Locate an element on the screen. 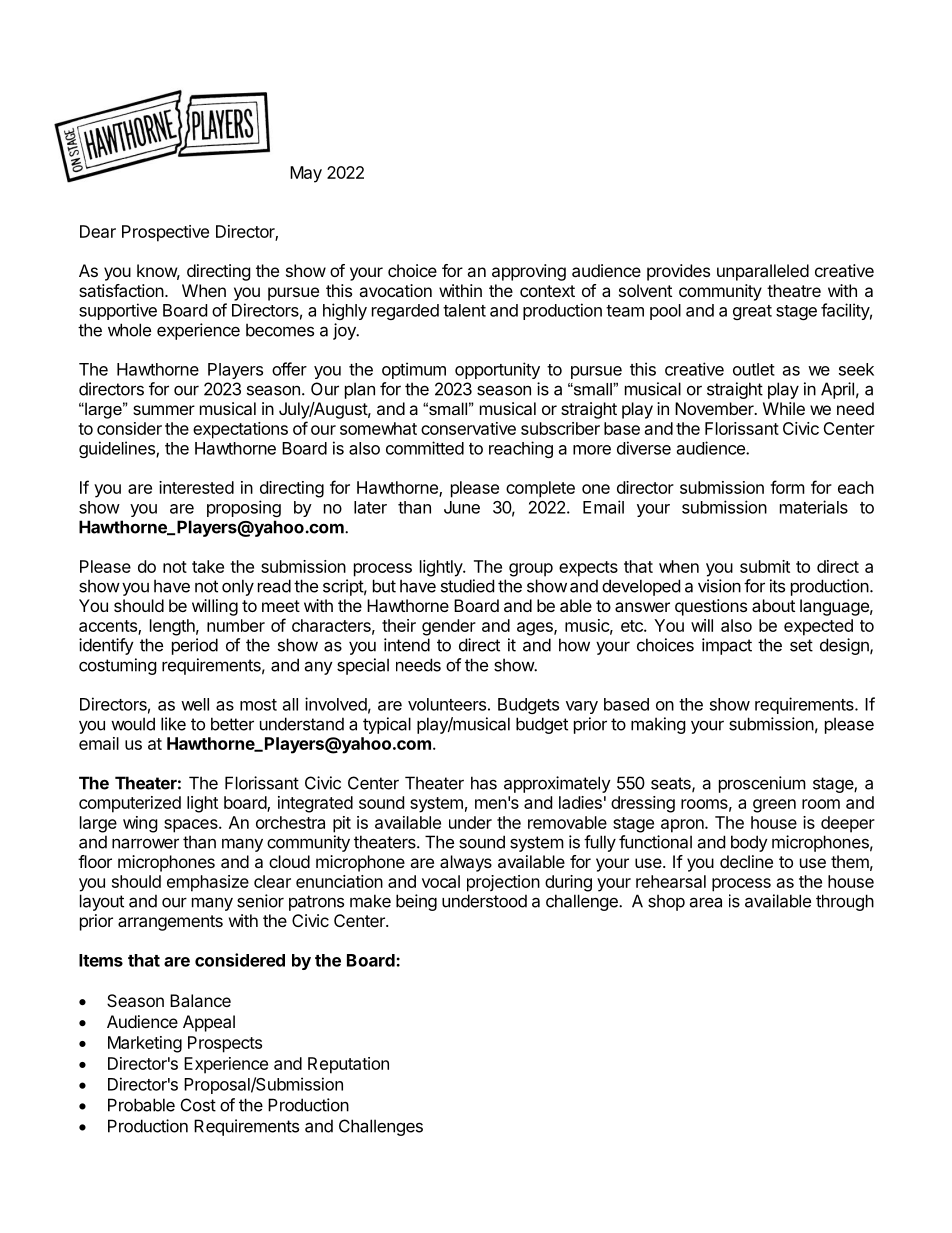 The image size is (952, 1233). Appeal is located at coordinates (209, 1023).
